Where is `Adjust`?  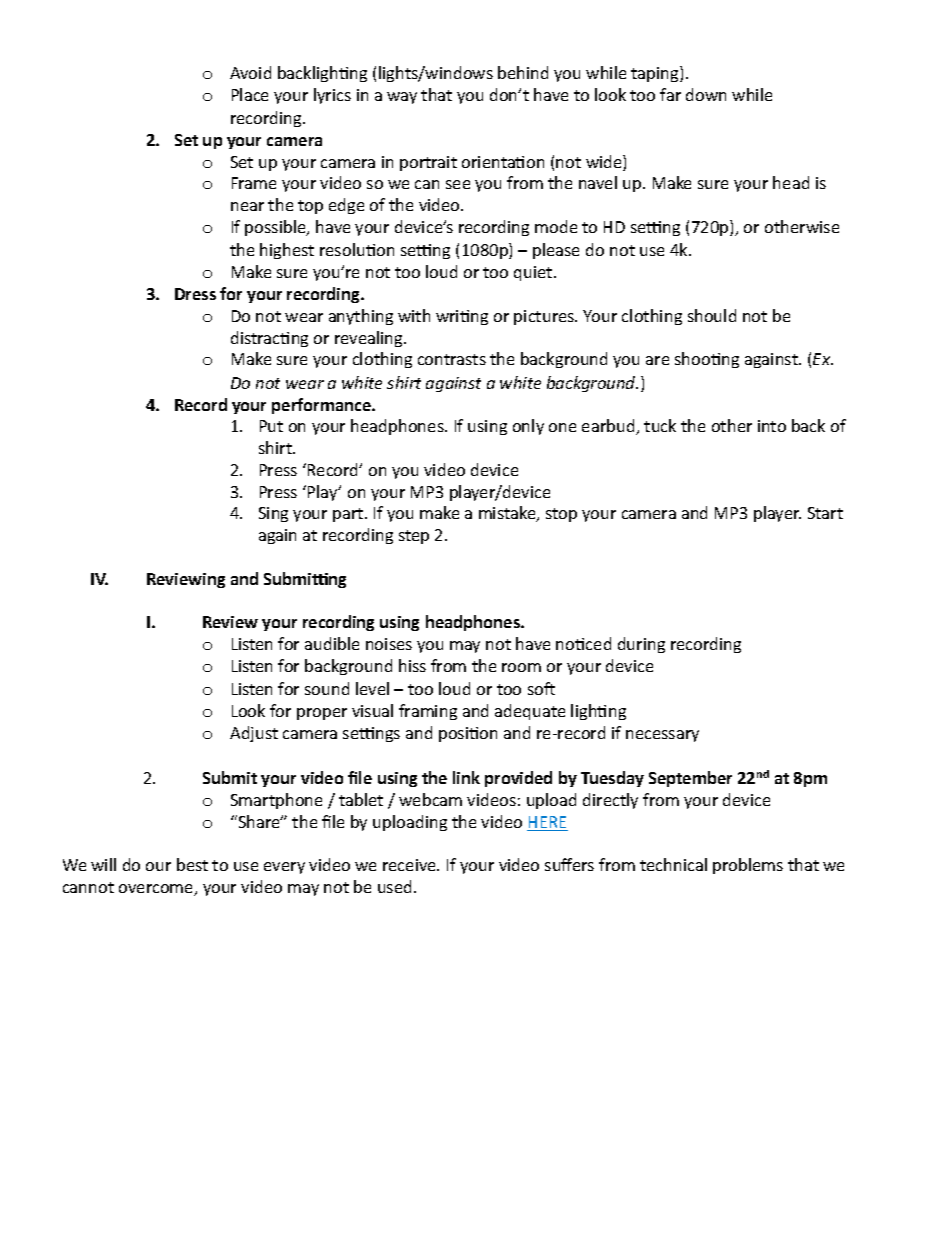
Adjust is located at coordinates (254, 734).
